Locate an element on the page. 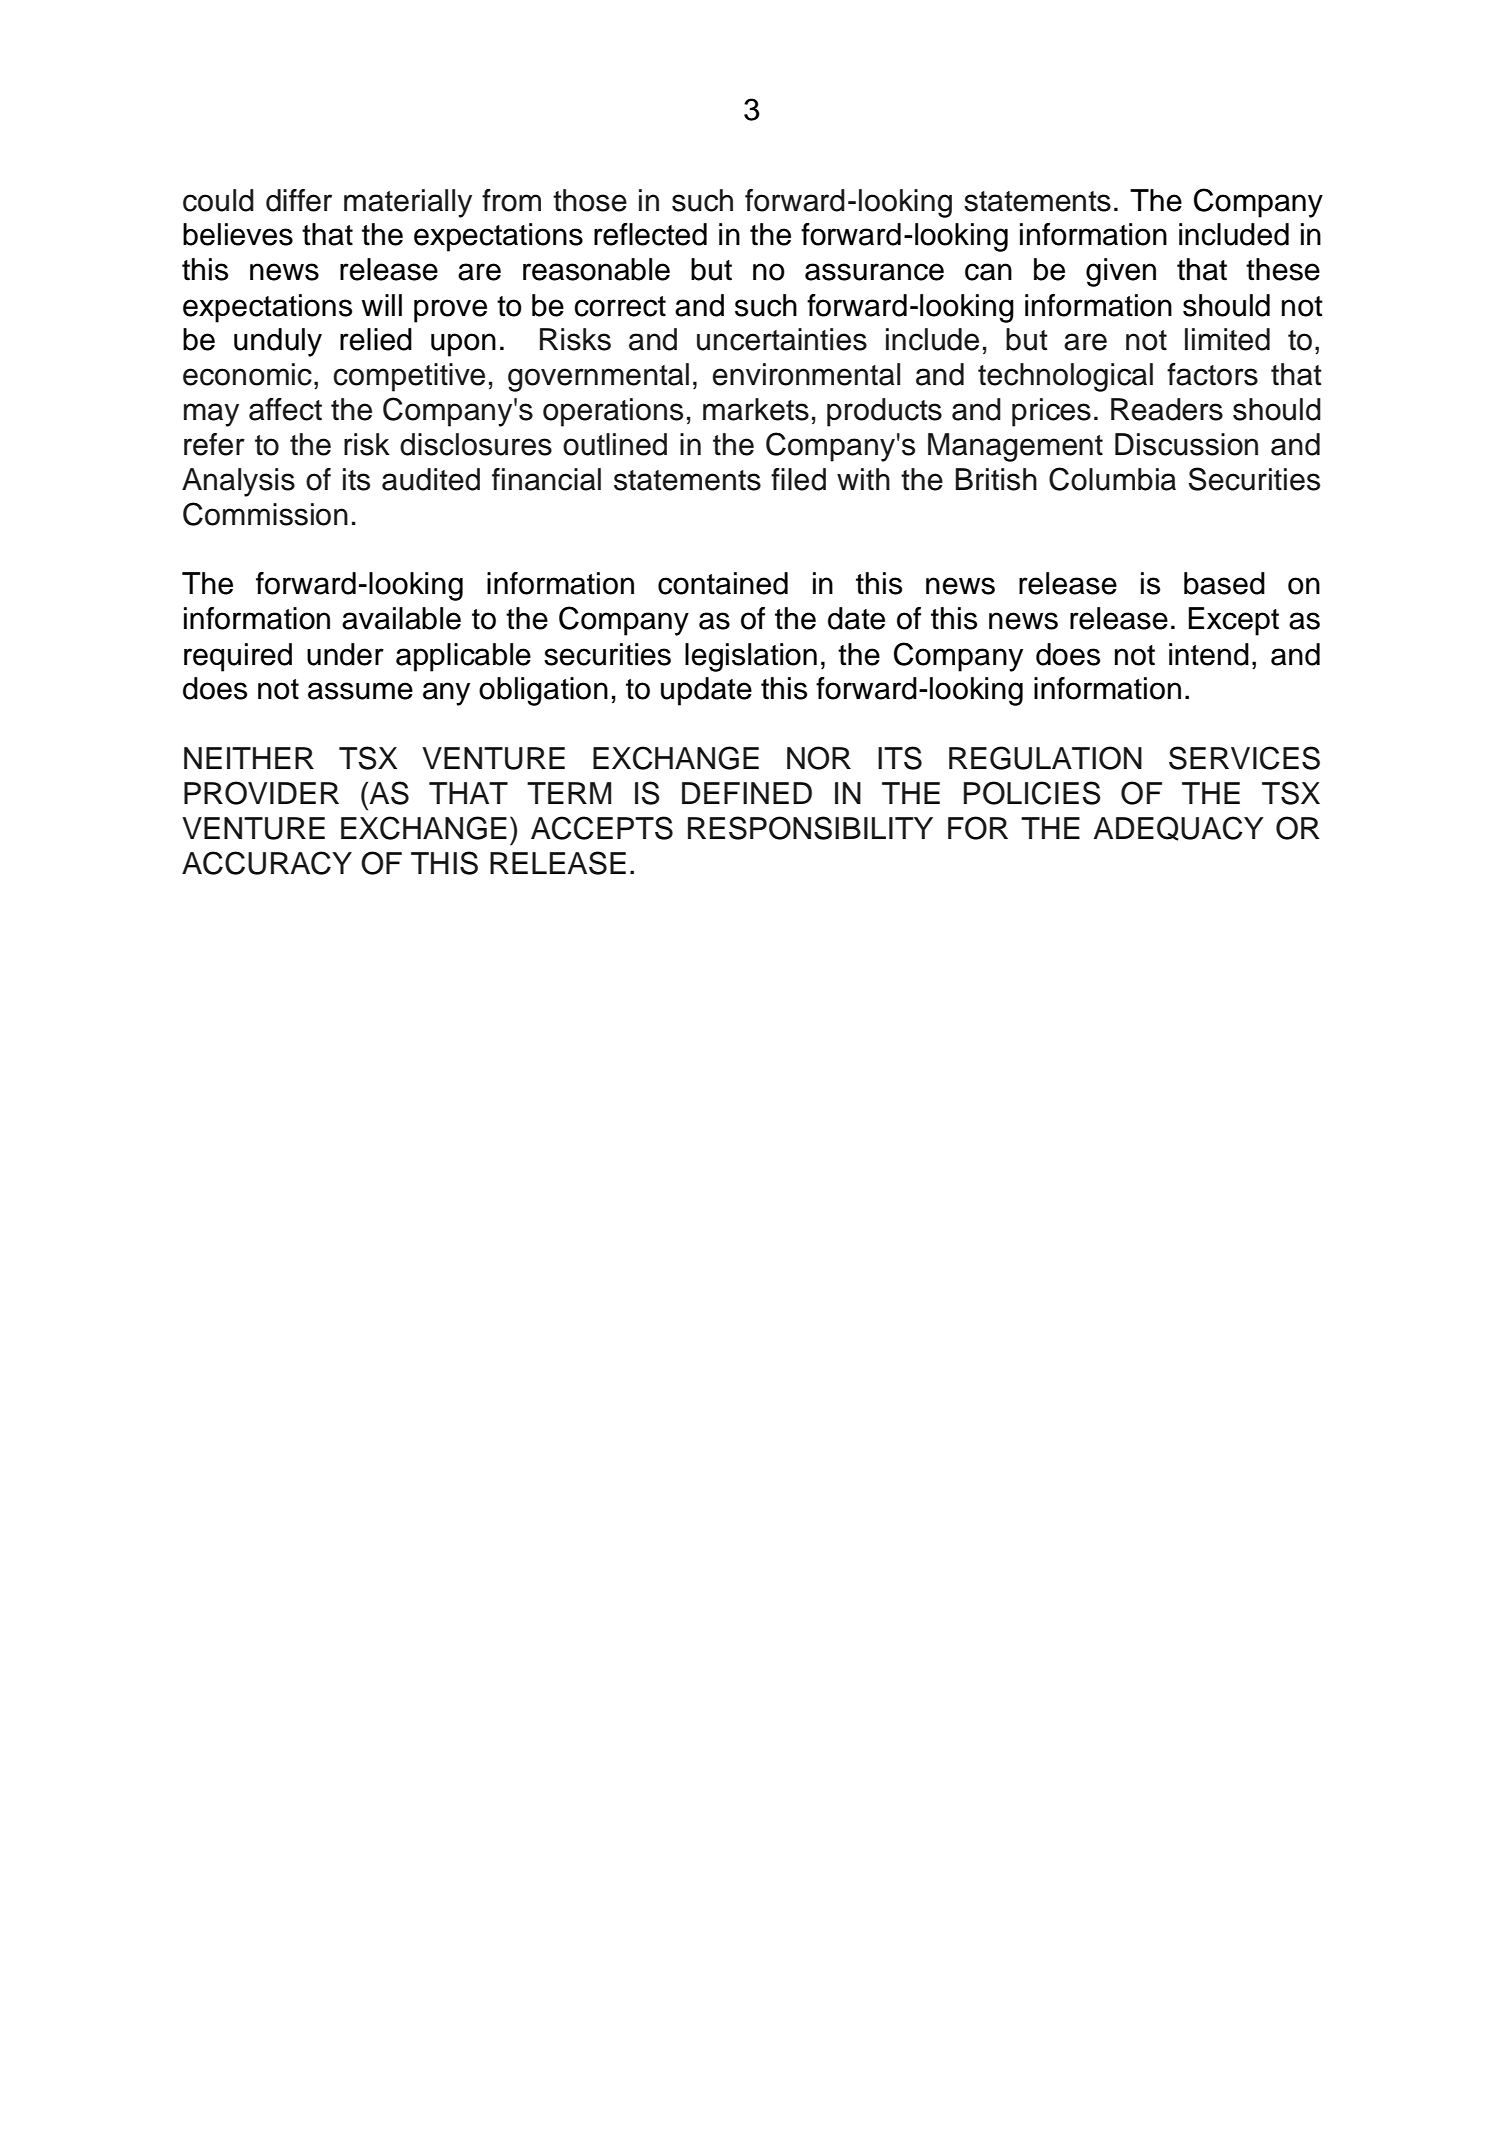  ADEQUACY is located at coordinates (1179, 828).
